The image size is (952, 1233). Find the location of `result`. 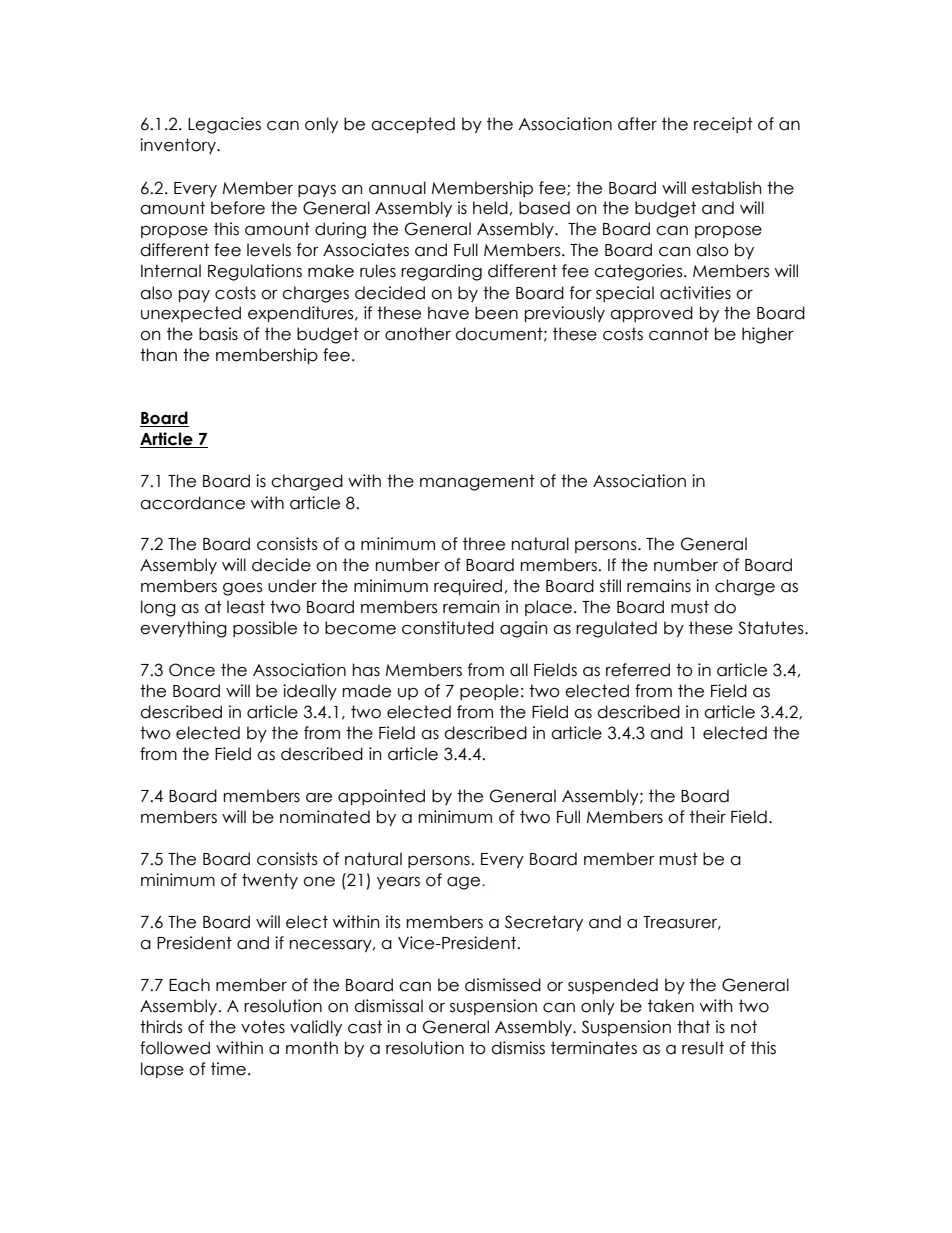

result is located at coordinates (703, 1048).
